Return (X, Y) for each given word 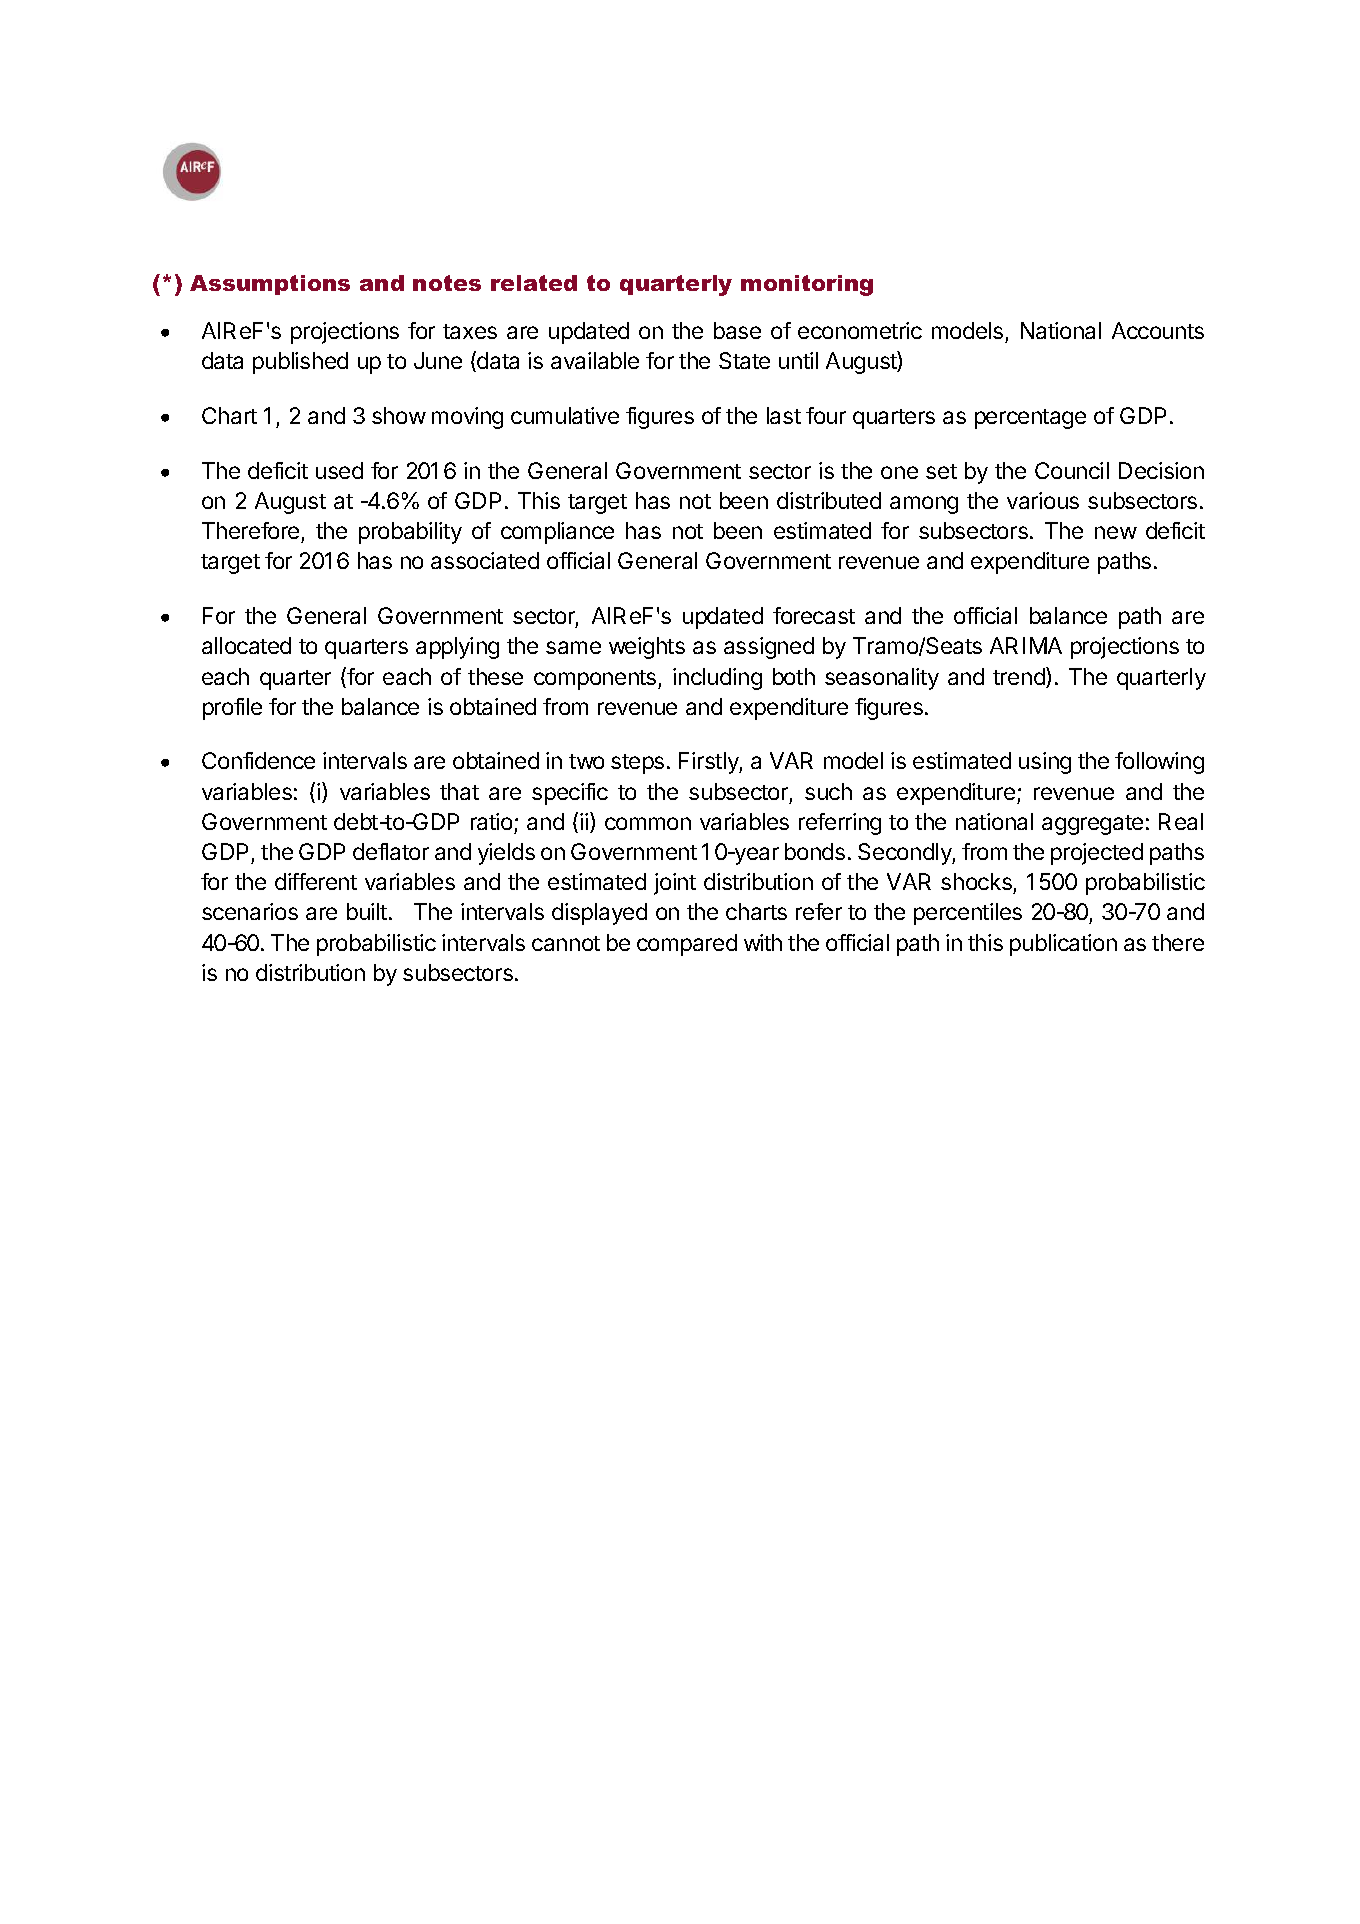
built (367, 911)
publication (1063, 945)
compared (687, 945)
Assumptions (270, 285)
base (737, 330)
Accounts (1158, 330)
